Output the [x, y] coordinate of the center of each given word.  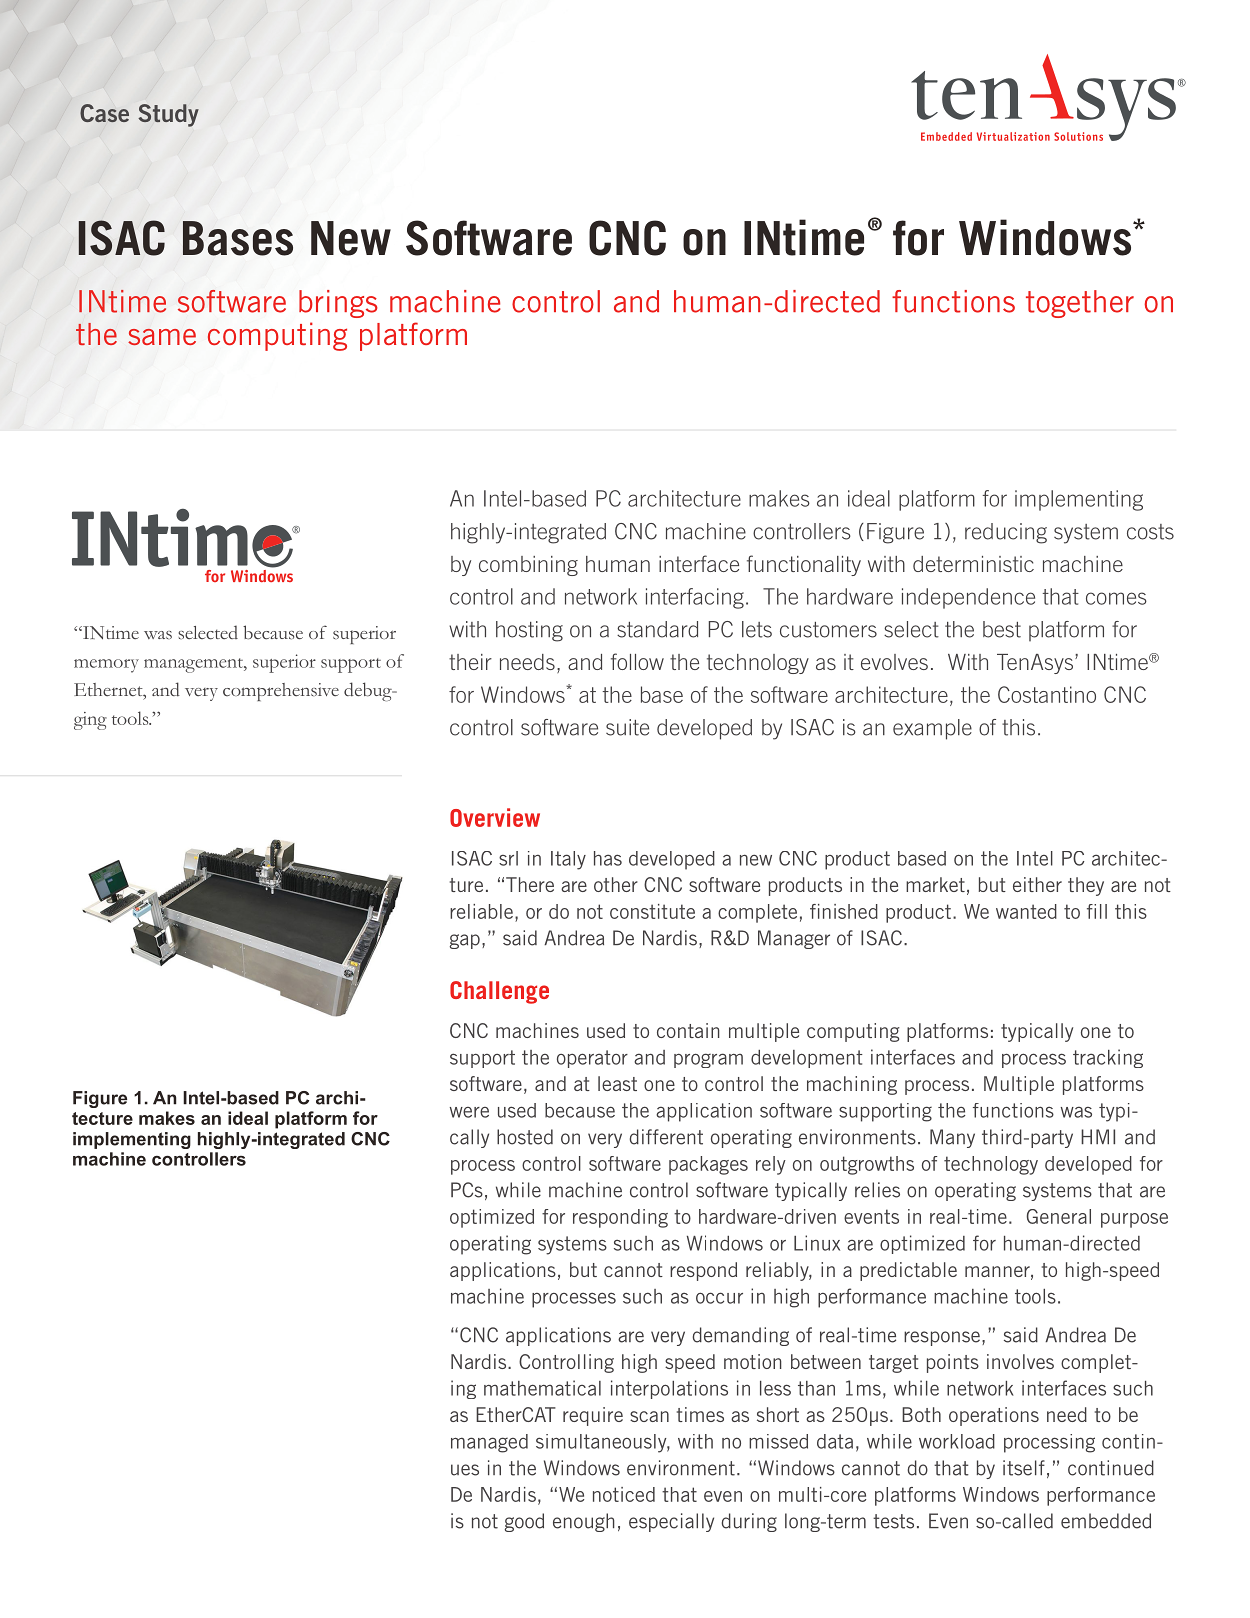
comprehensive [281, 692]
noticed [624, 1494]
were [469, 1112]
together [1080, 304]
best [1002, 629]
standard [657, 629]
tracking [1108, 1058]
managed [489, 1443]
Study [168, 115]
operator [592, 1059]
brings [338, 304]
